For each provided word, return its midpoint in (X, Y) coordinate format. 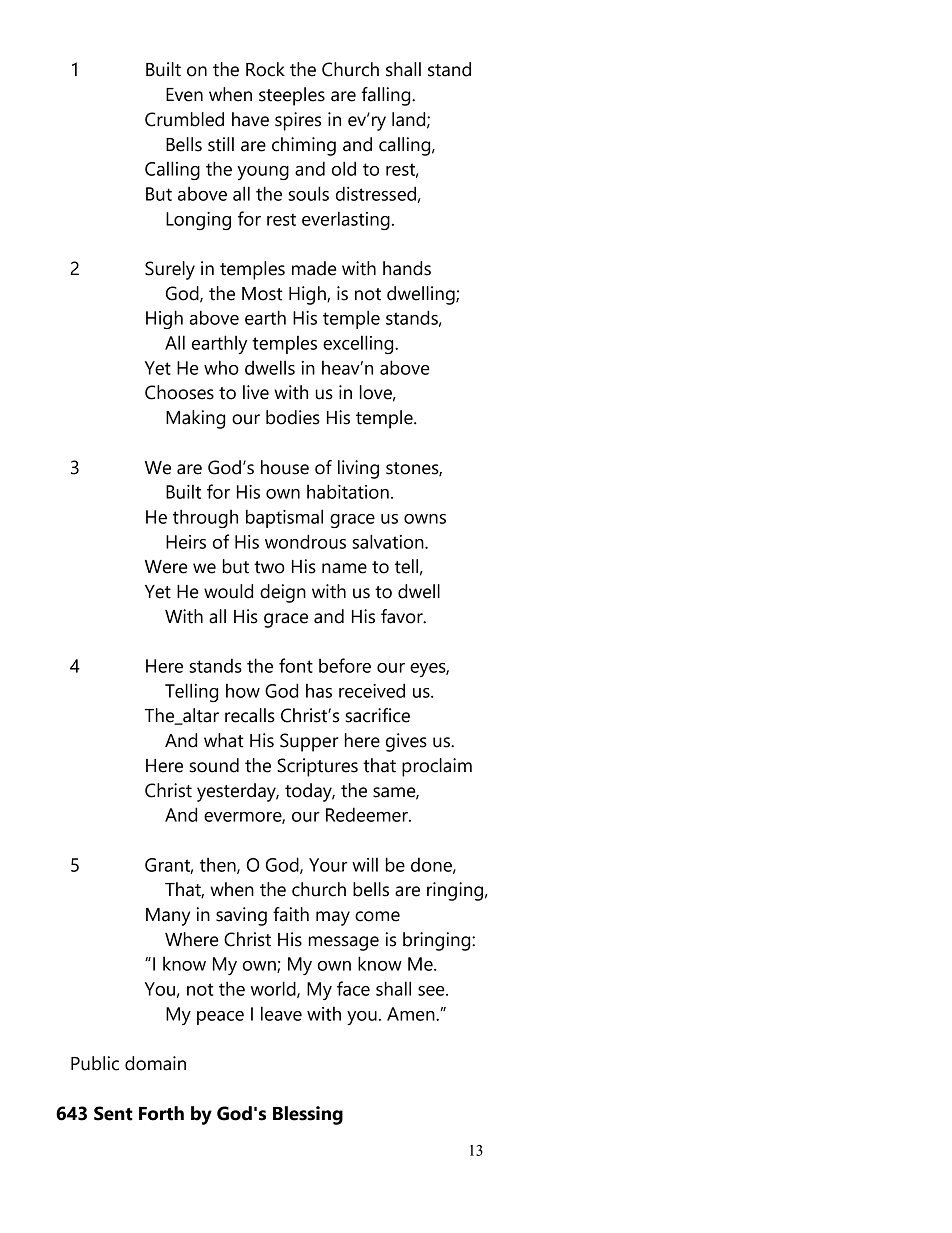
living (358, 469)
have (250, 119)
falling (387, 96)
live (256, 392)
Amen (412, 1014)
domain (155, 1063)
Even (184, 95)
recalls (250, 715)
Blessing (308, 1115)
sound (214, 765)
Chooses (179, 392)
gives (406, 742)
